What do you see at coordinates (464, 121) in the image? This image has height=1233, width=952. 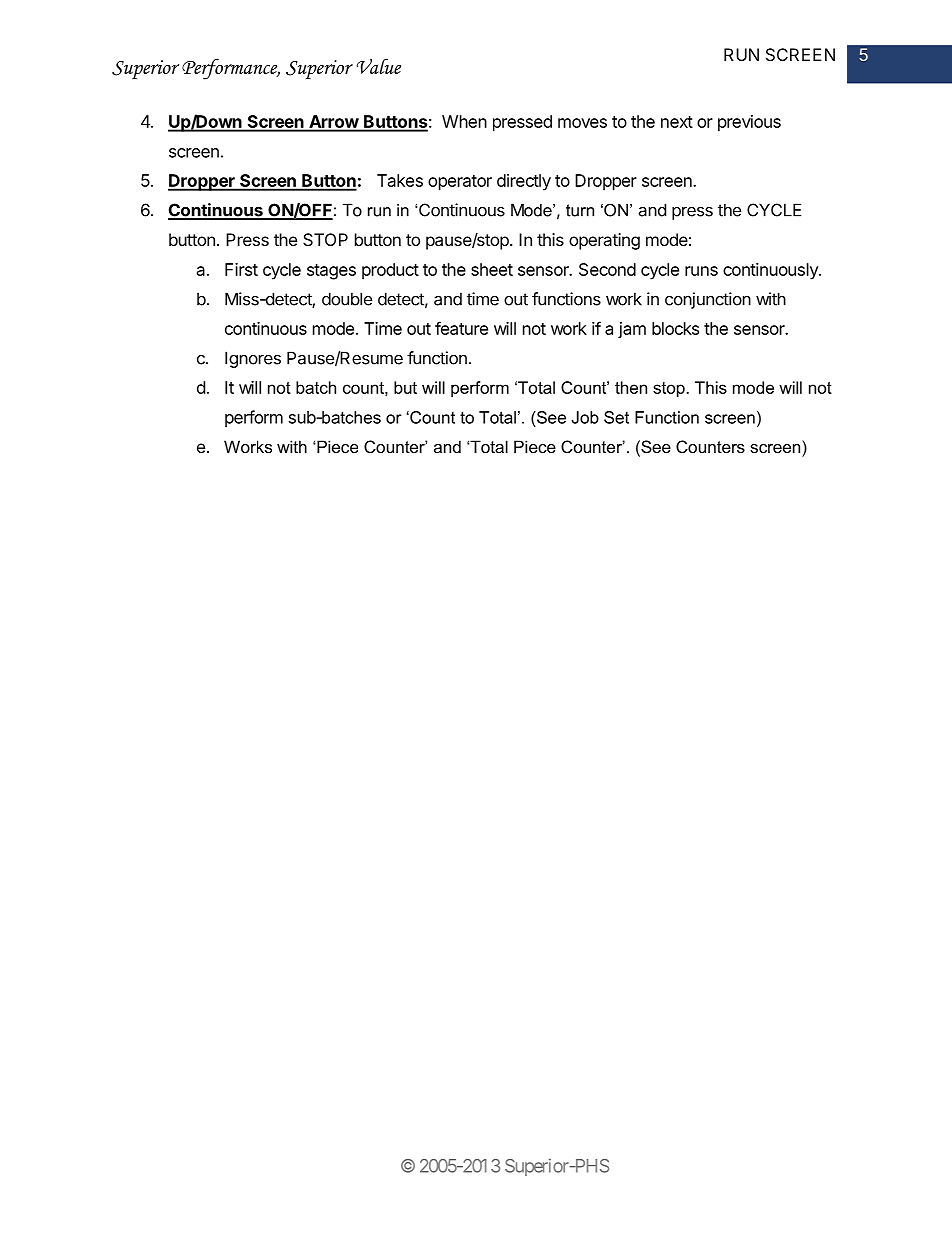 I see `When` at bounding box center [464, 121].
